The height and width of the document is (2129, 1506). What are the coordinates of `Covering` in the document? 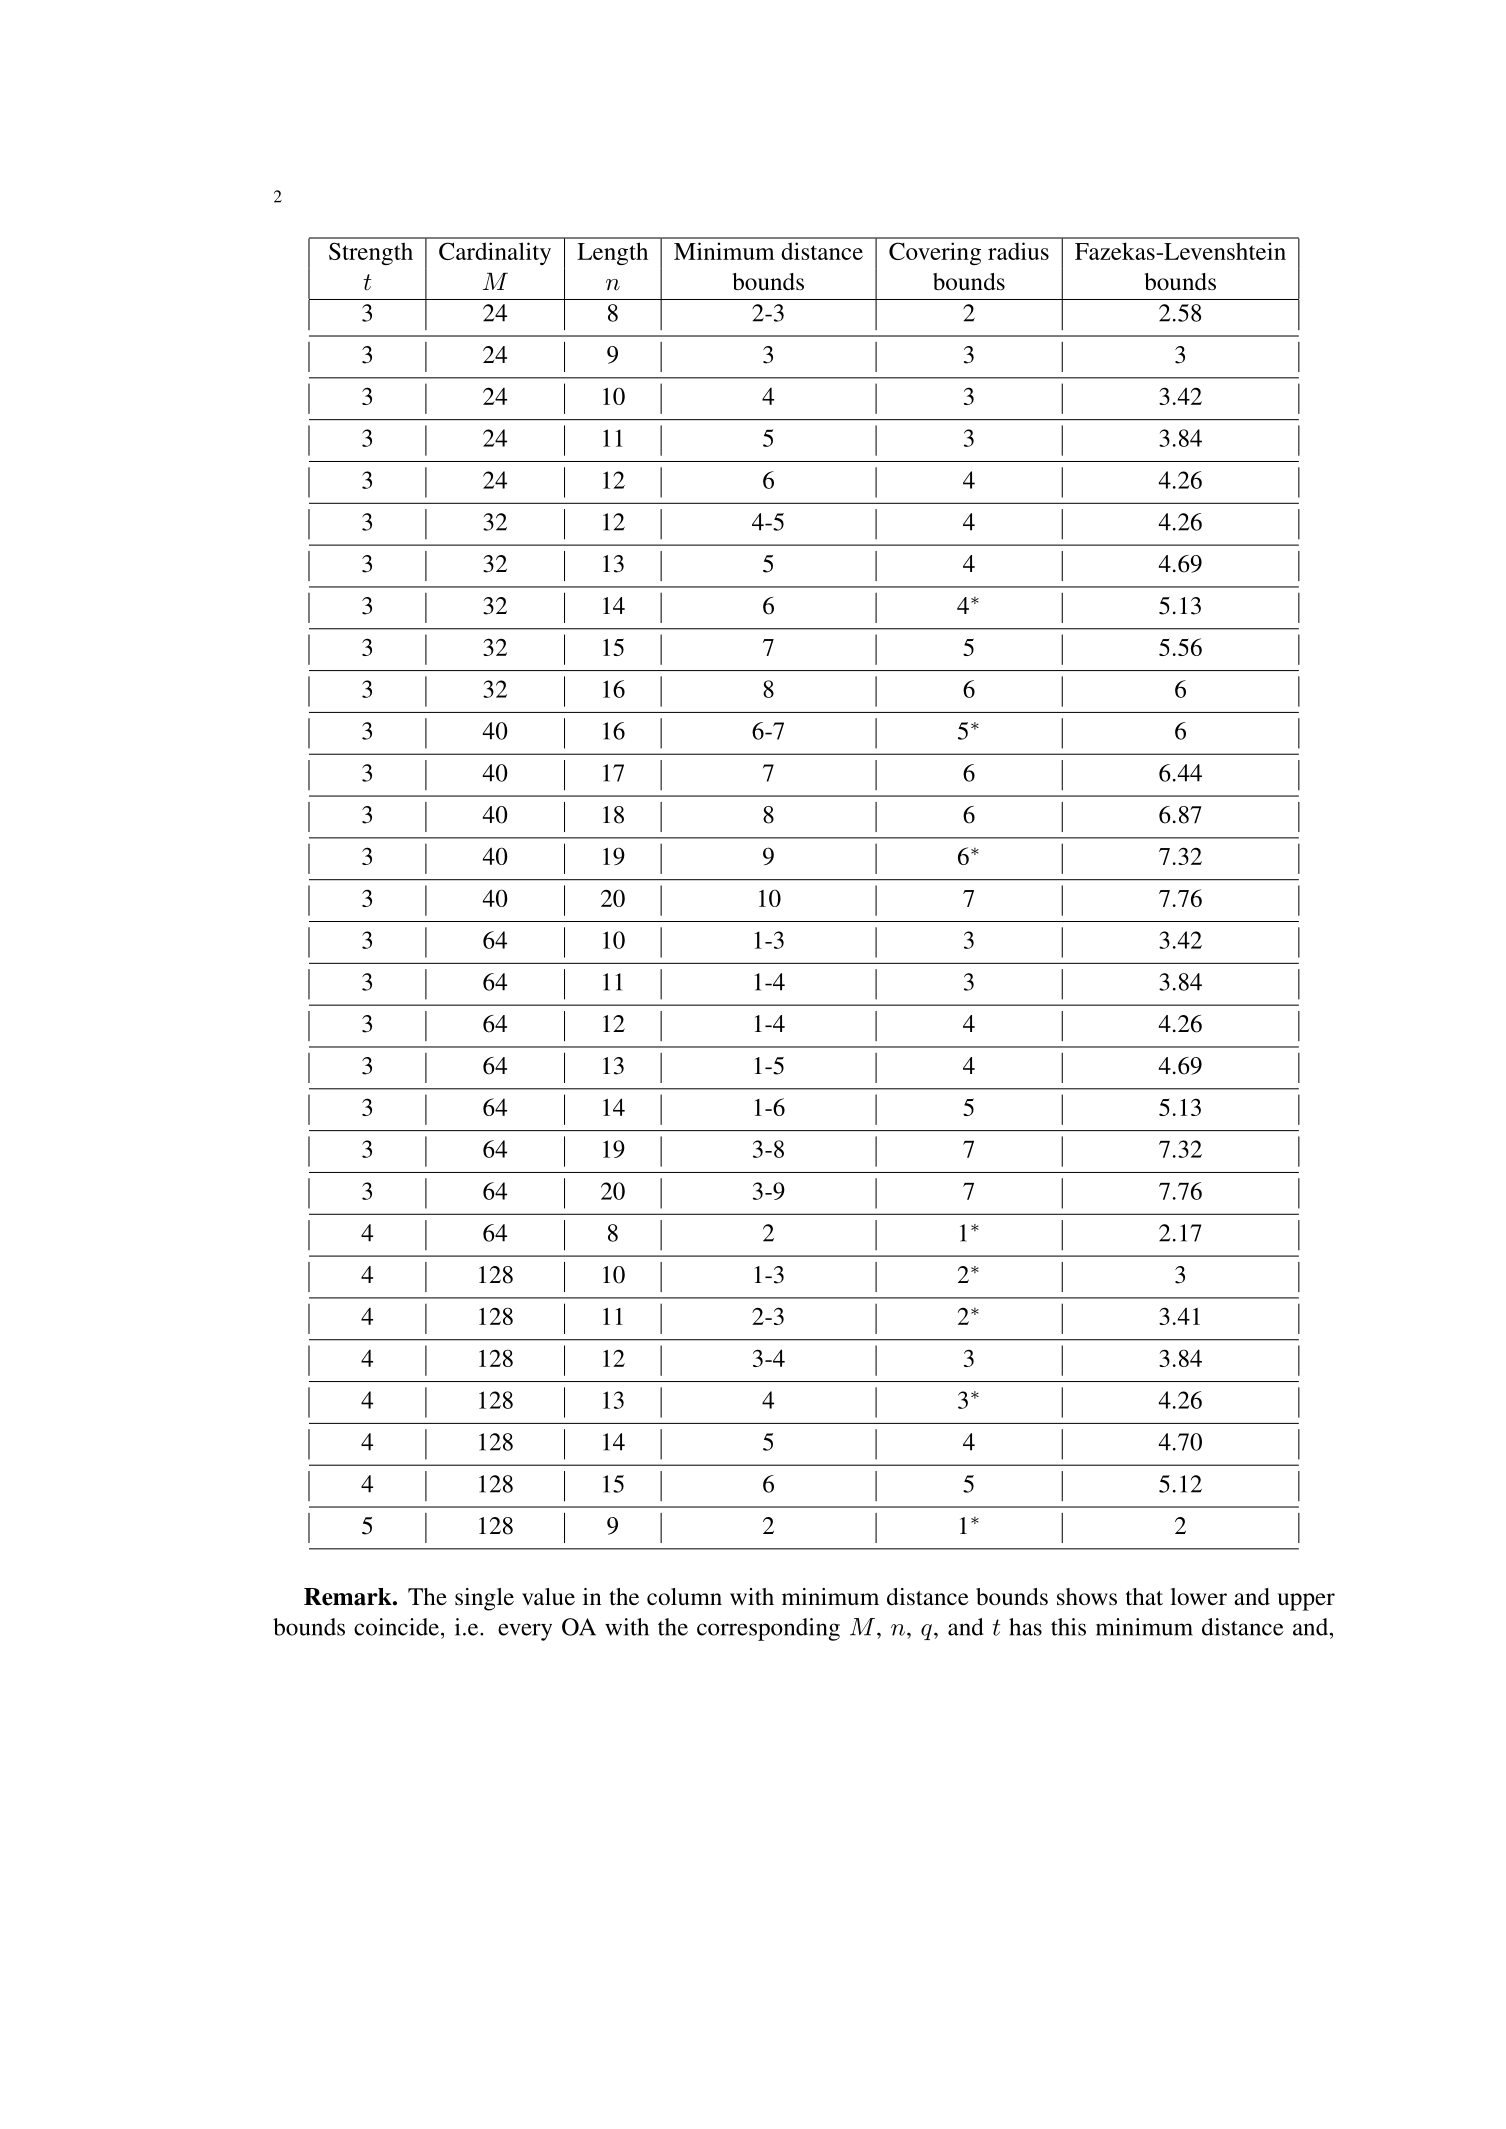 It's located at (935, 253).
